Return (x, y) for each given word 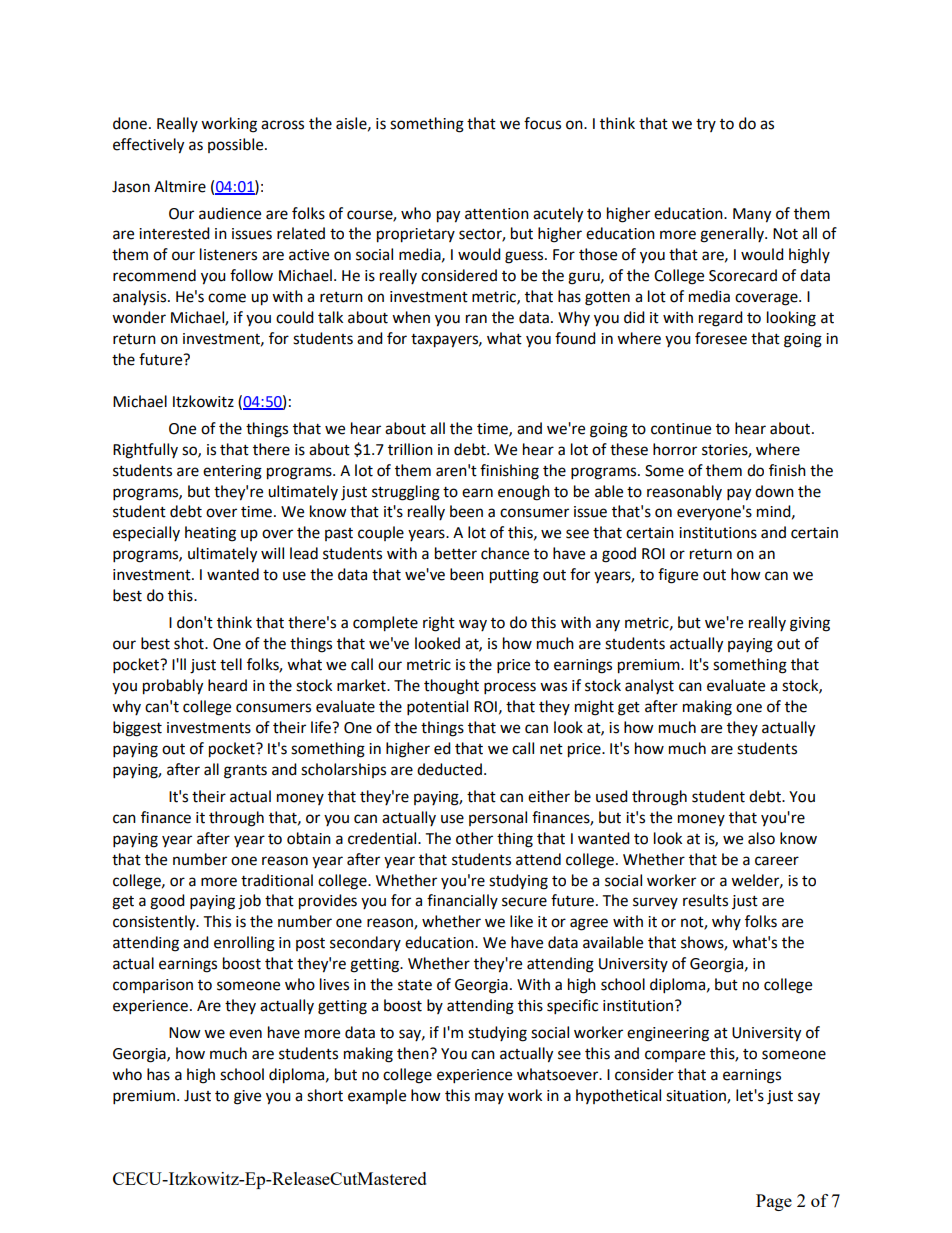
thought (451, 687)
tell (231, 664)
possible (237, 145)
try (706, 125)
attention (497, 214)
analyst (649, 686)
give (247, 1097)
